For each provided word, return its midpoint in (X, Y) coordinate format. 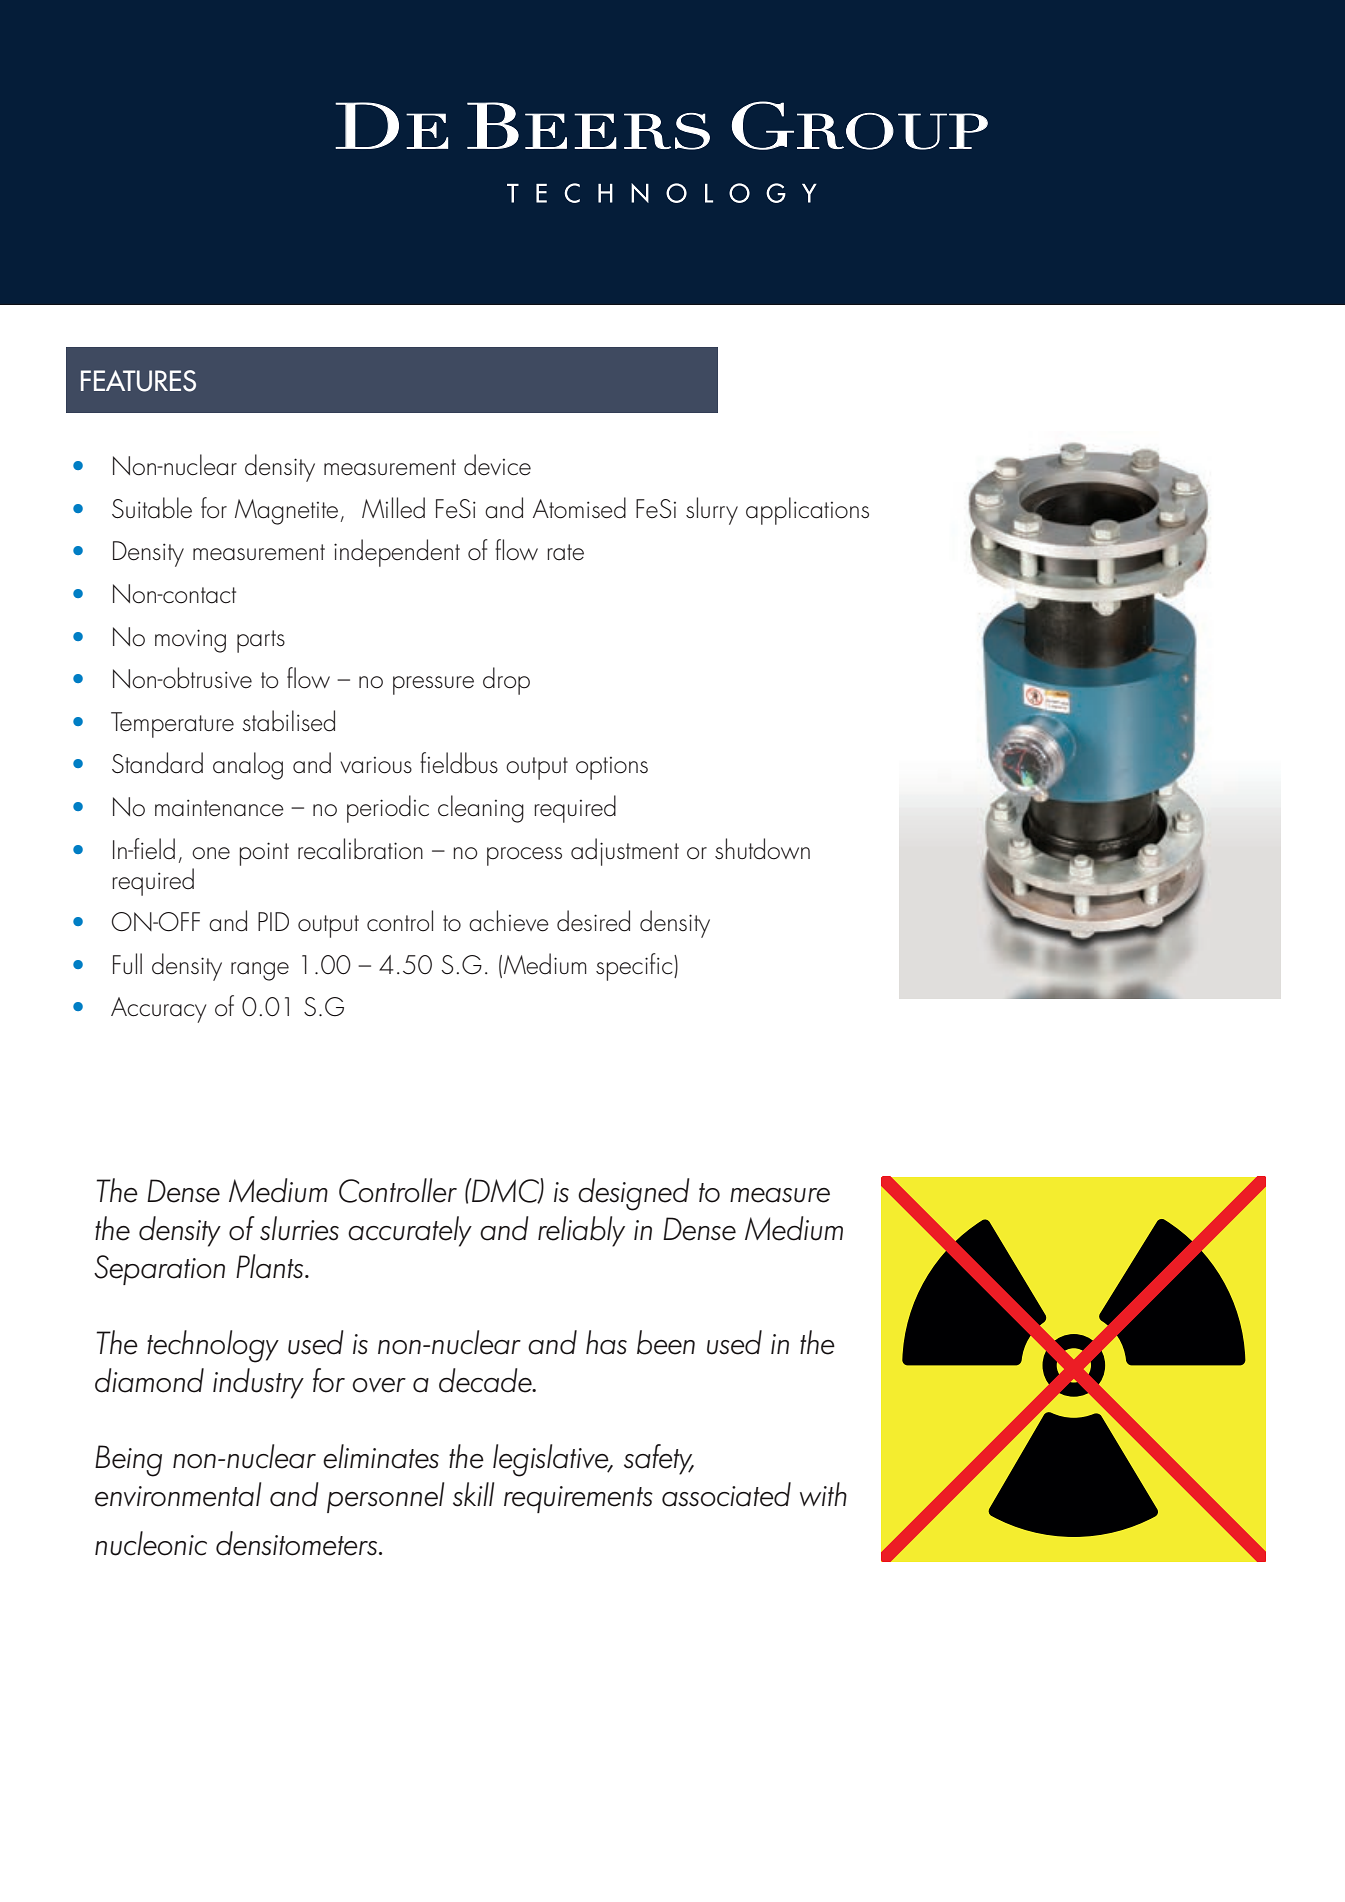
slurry (712, 511)
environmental (178, 1494)
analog (248, 766)
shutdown (762, 849)
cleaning (481, 809)
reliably (581, 1231)
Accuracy (158, 1010)
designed (634, 1194)
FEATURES (138, 381)
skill (473, 1494)
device (497, 465)
